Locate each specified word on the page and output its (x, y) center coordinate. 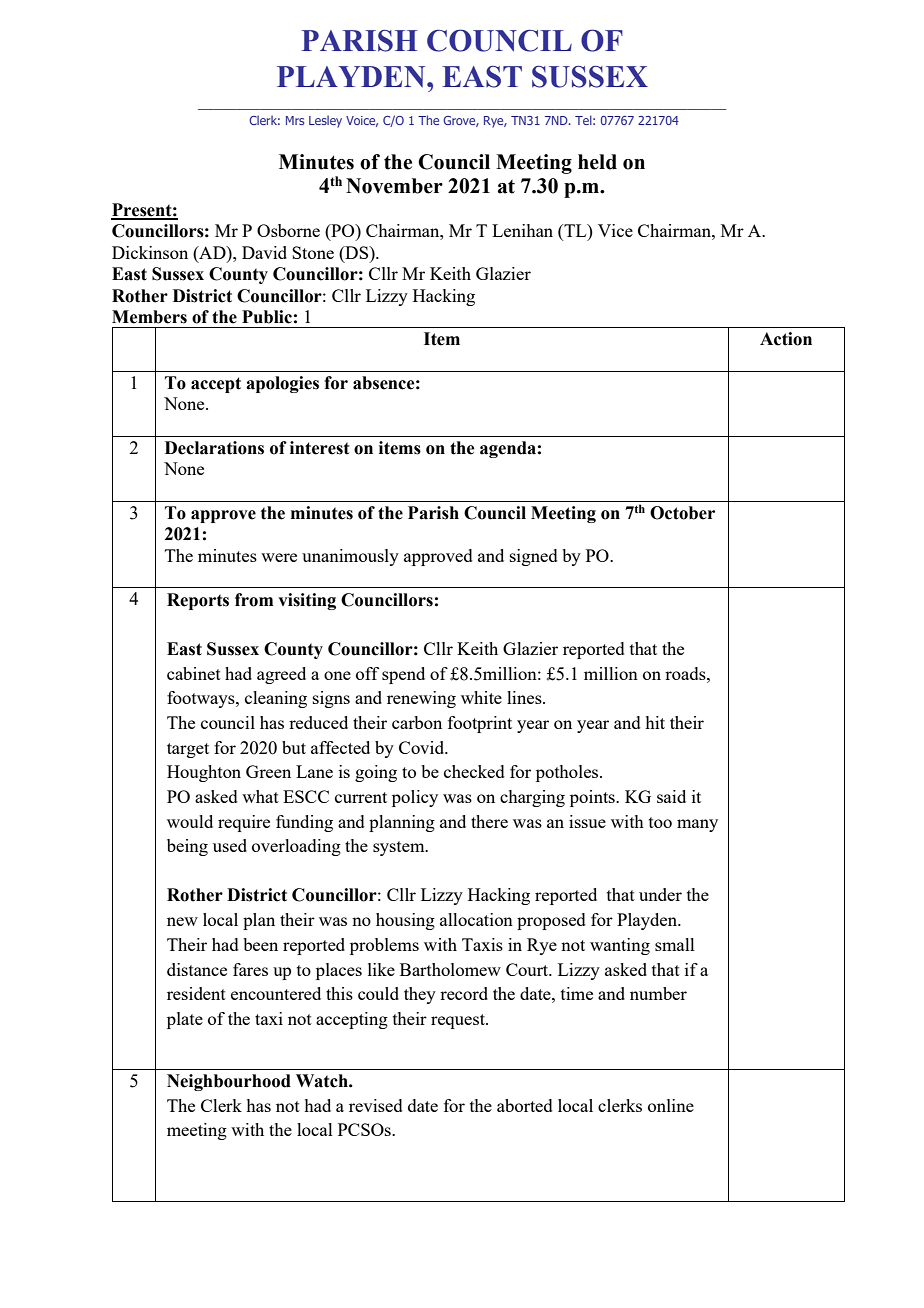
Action (786, 339)
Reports (198, 601)
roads (686, 673)
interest (320, 448)
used (230, 845)
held (597, 162)
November (394, 186)
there (489, 821)
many (697, 825)
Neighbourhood (229, 1082)
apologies (282, 384)
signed (534, 557)
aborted (525, 1105)
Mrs (295, 120)
